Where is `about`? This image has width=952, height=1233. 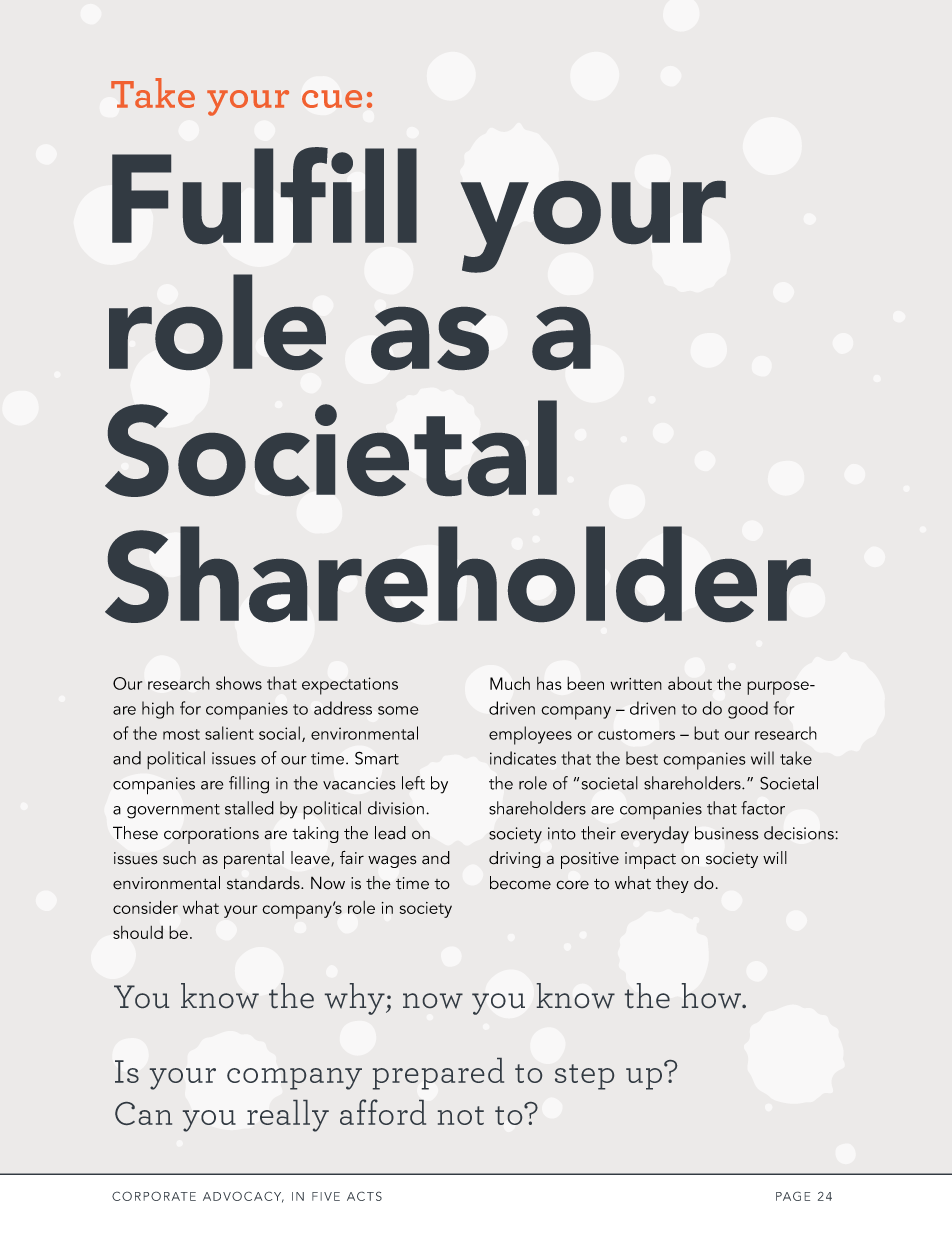
about is located at coordinates (690, 683).
